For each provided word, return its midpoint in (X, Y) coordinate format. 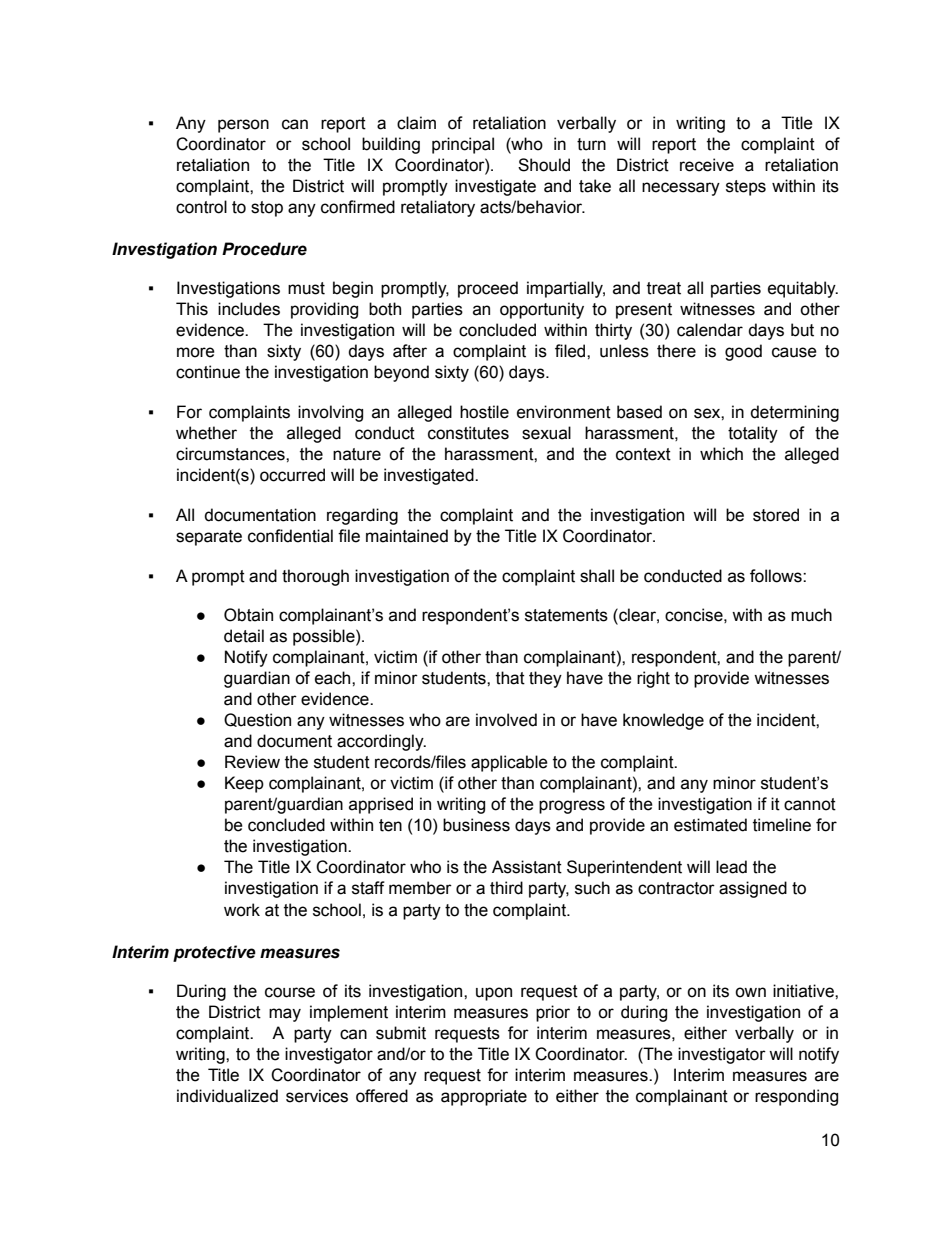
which (721, 454)
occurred (292, 475)
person (243, 126)
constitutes (468, 433)
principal (463, 145)
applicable (509, 763)
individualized (227, 1096)
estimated (710, 825)
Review (252, 762)
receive (707, 165)
